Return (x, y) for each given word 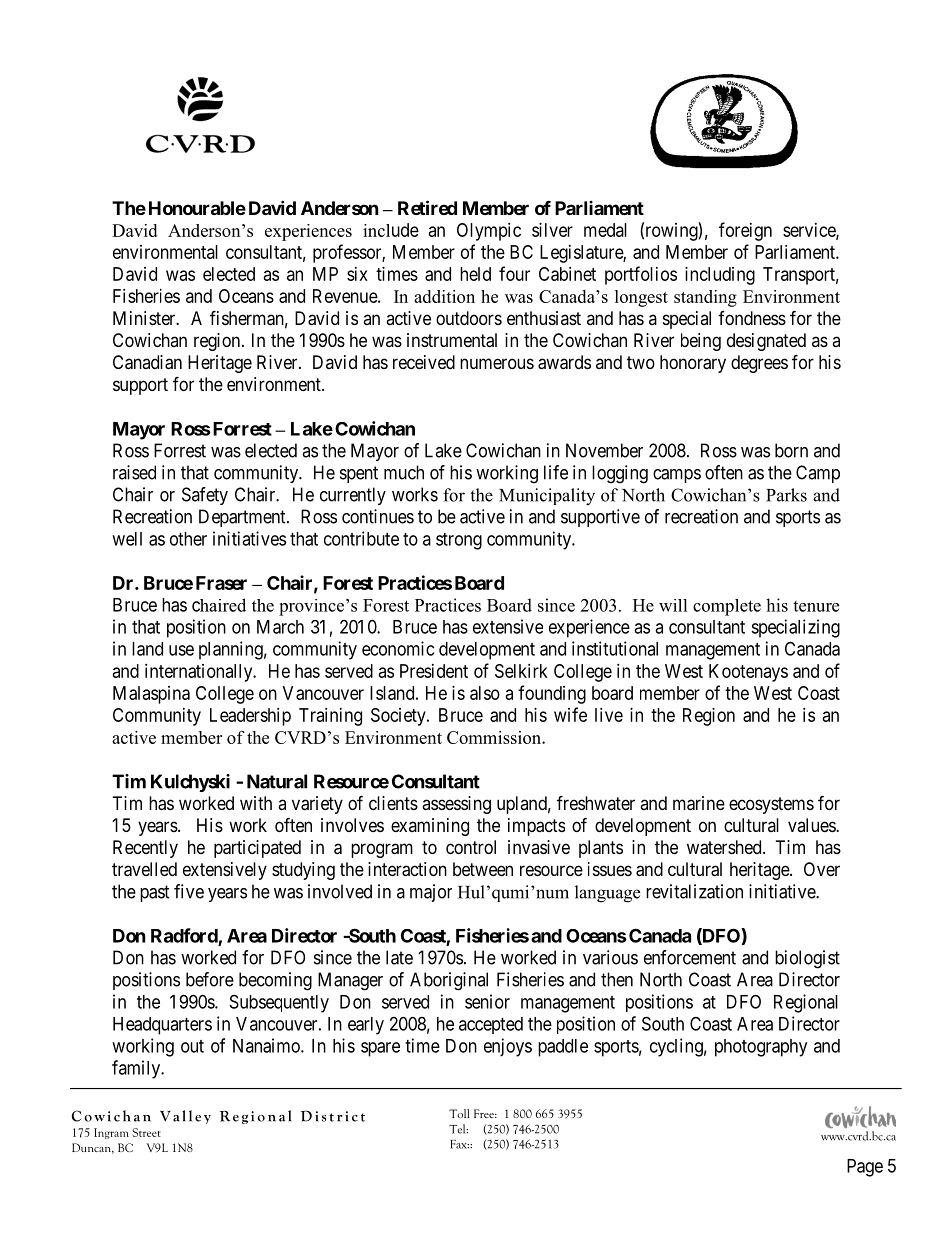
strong (459, 541)
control (471, 847)
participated (257, 849)
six (357, 274)
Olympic (489, 232)
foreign (745, 231)
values (812, 825)
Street (147, 1132)
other (188, 539)
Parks (786, 495)
